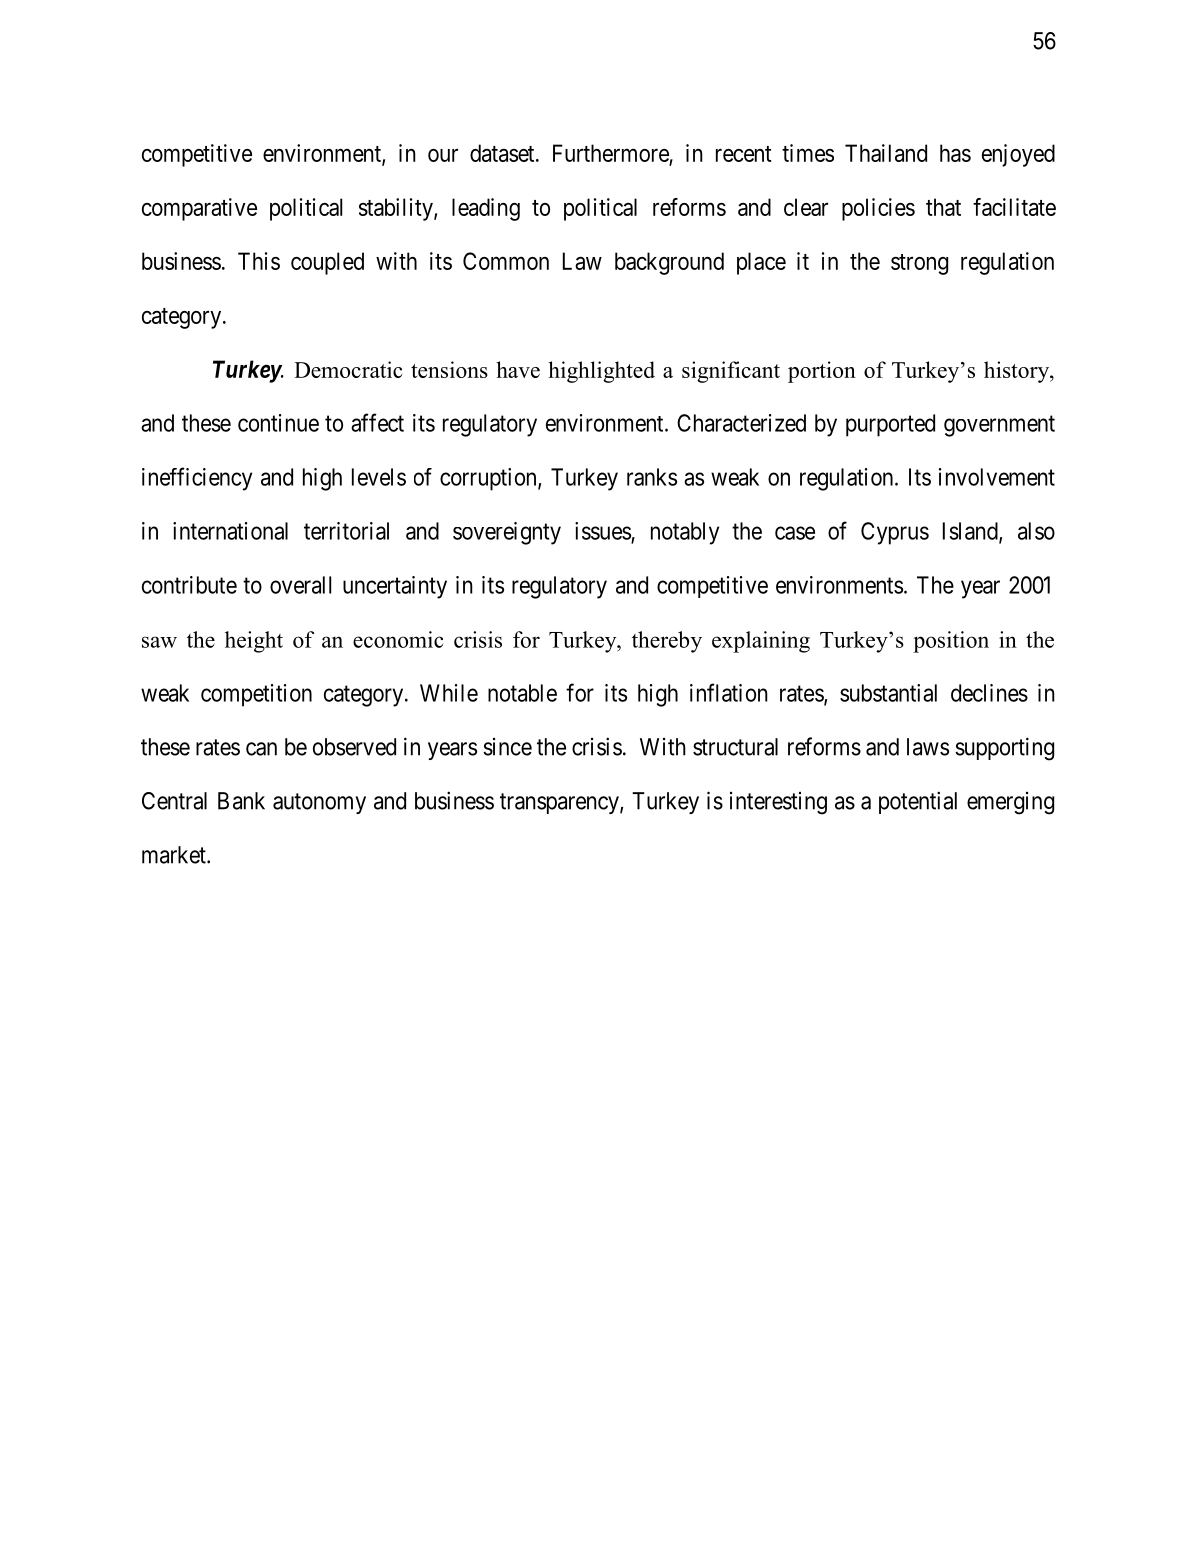  What do you see at coordinates (886, 153) in the document?
I see `Thailand` at bounding box center [886, 153].
